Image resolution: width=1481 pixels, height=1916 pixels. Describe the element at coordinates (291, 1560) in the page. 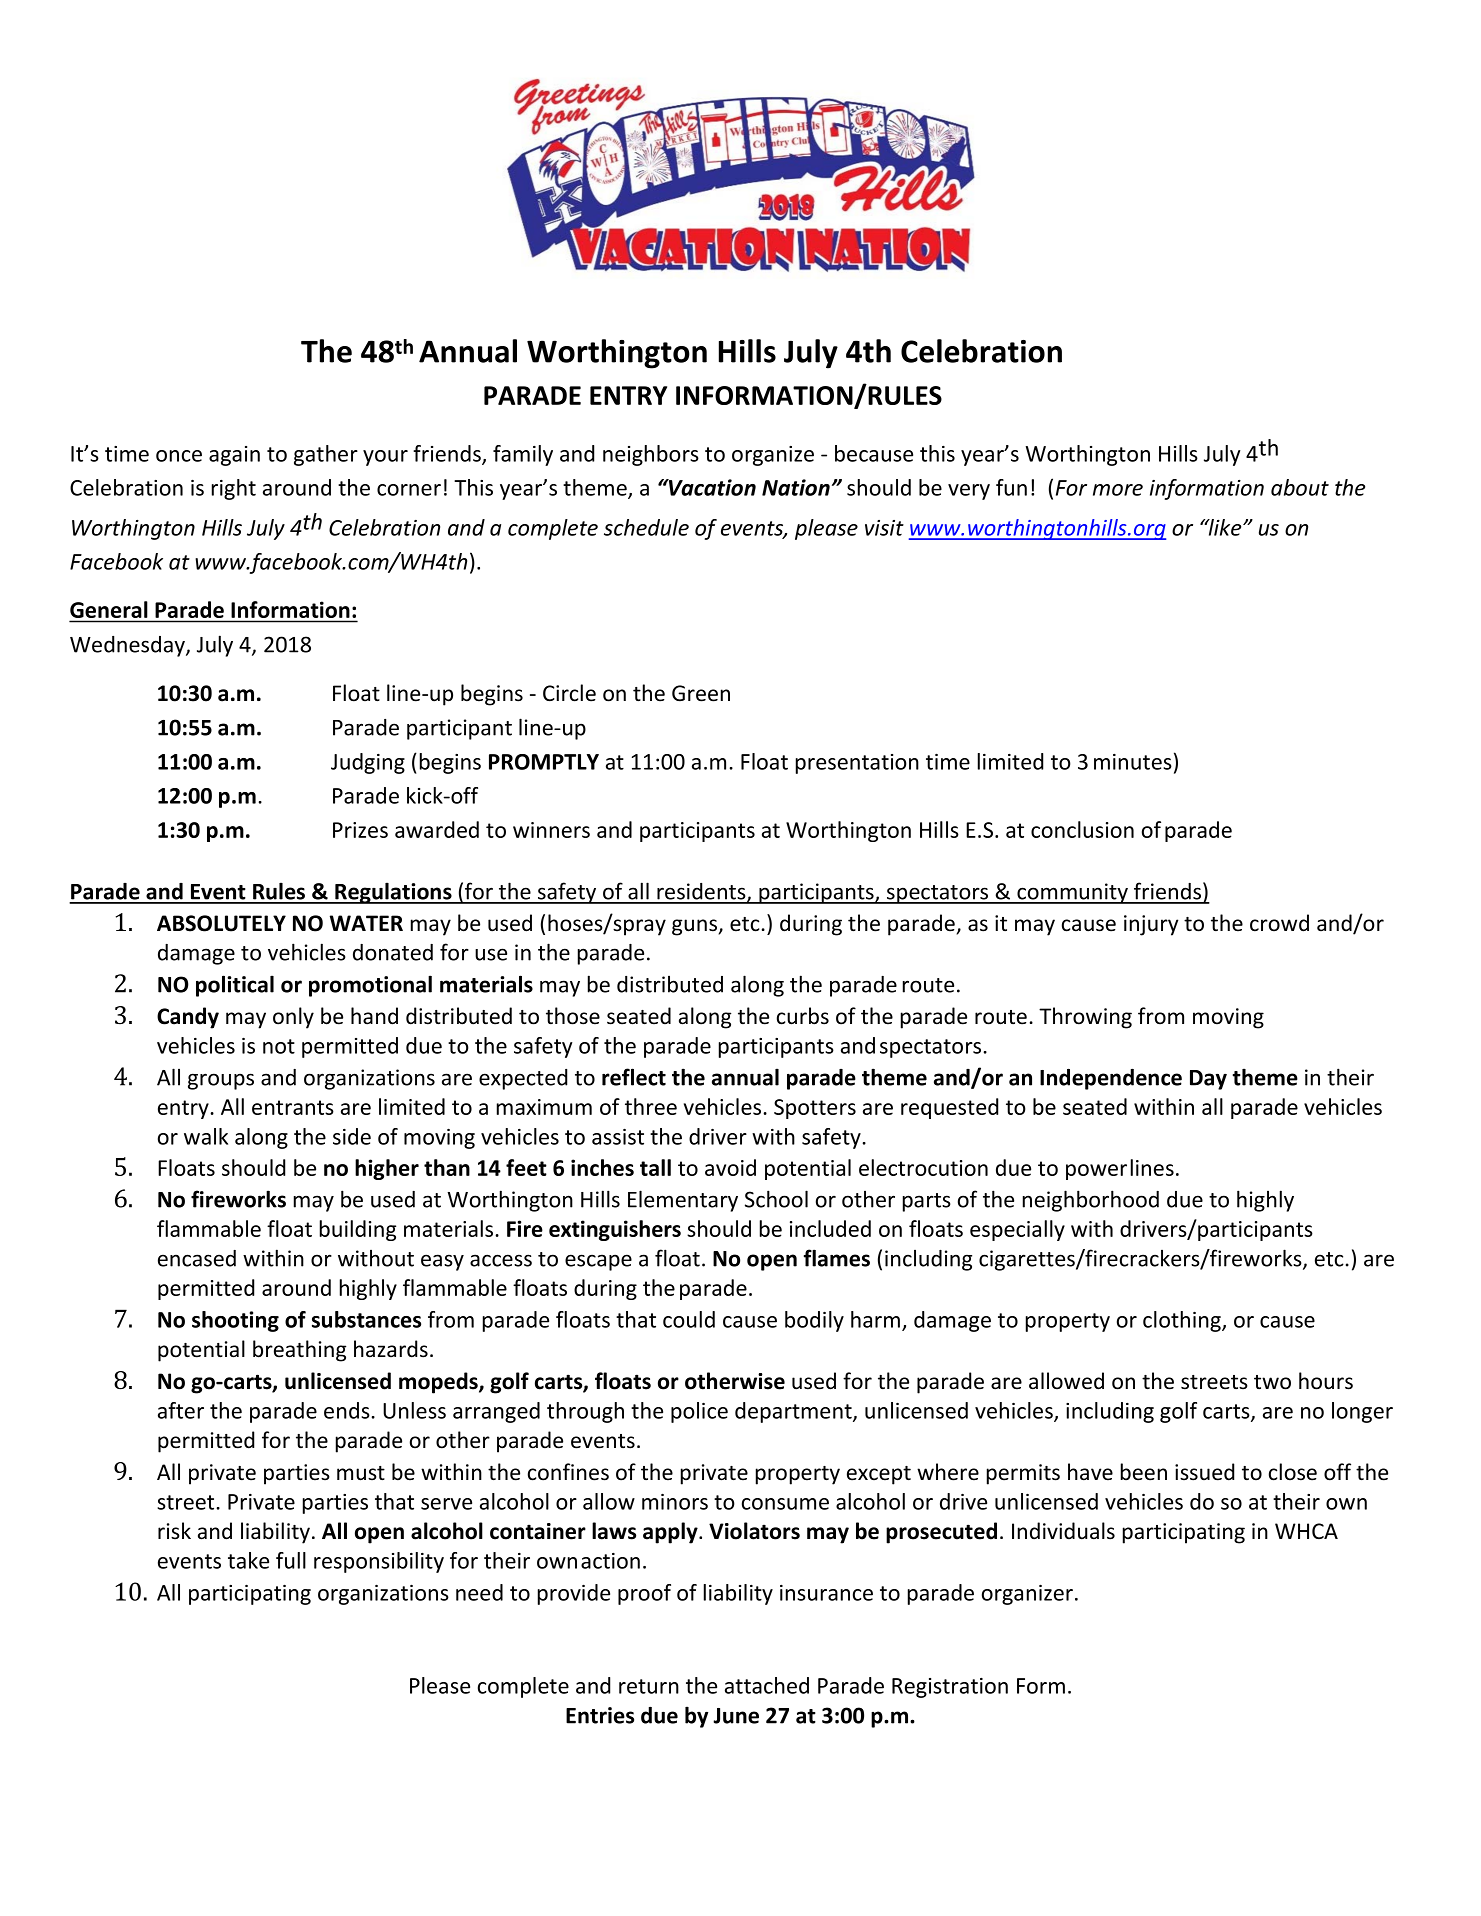

I see `full` at that location.
